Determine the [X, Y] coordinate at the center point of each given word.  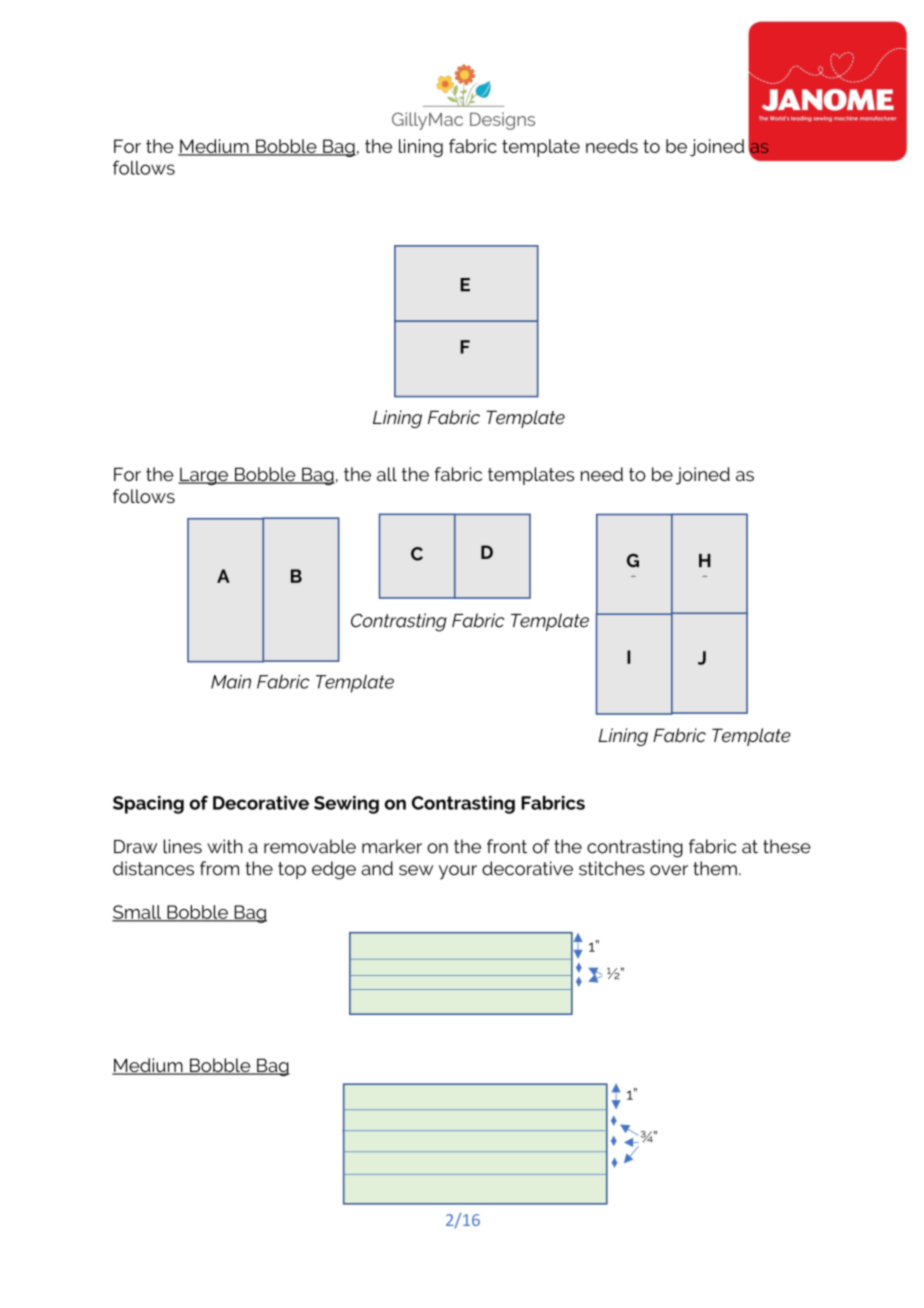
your [458, 872]
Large [204, 476]
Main [231, 681]
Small [138, 913]
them [715, 868]
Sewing [346, 805]
